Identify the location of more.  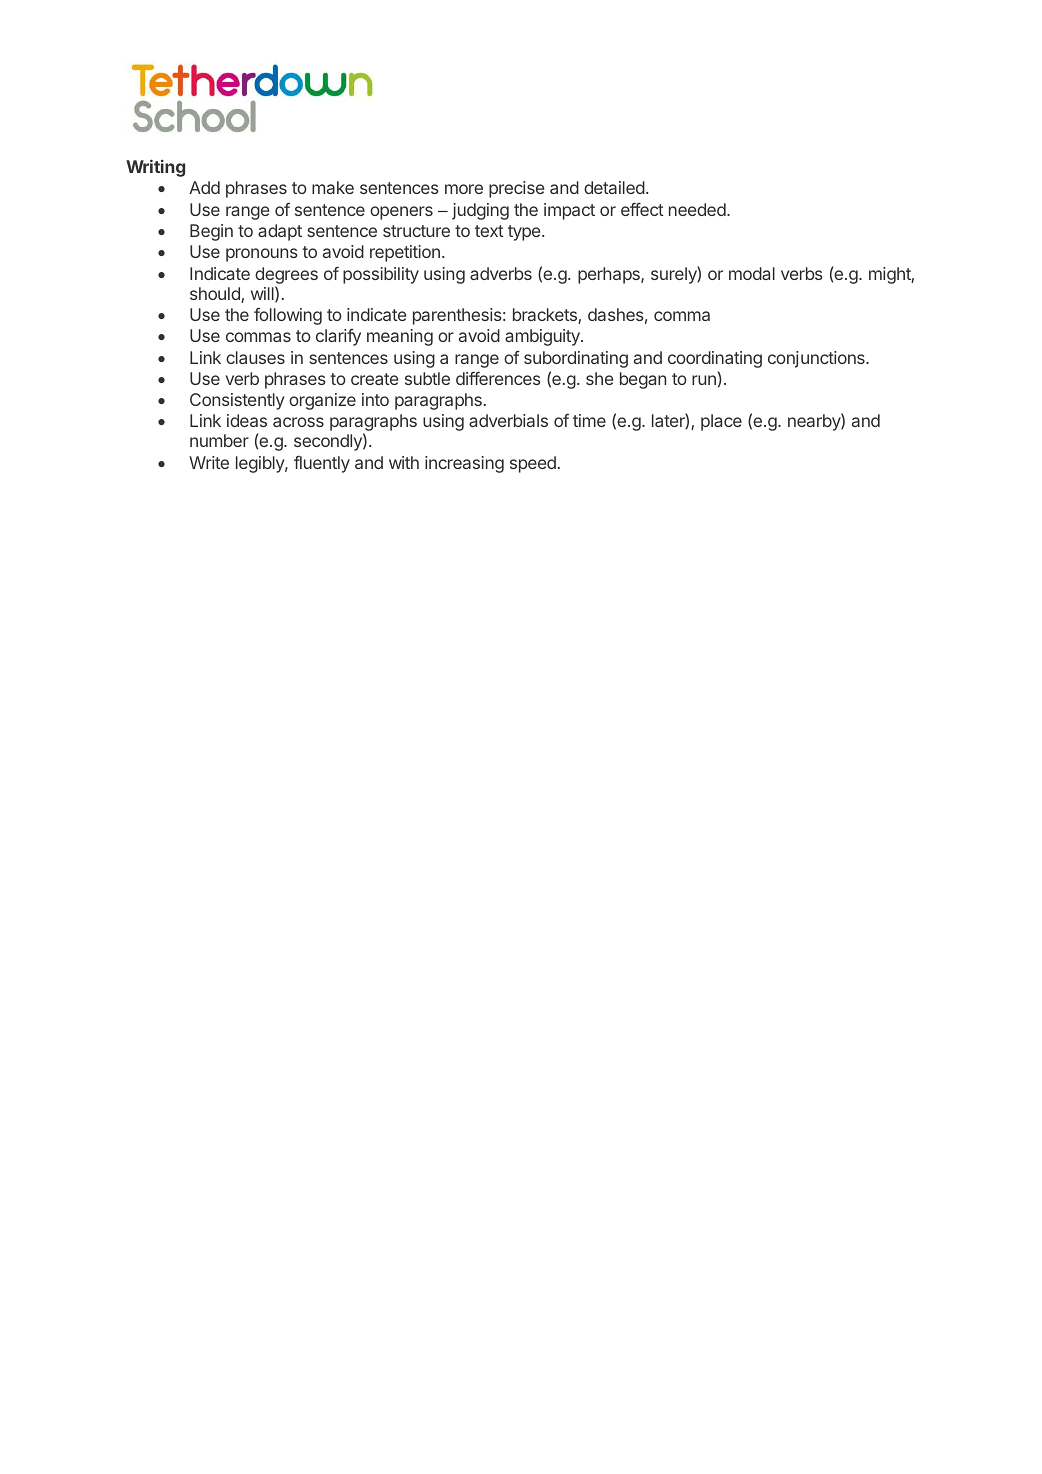
(464, 189).
